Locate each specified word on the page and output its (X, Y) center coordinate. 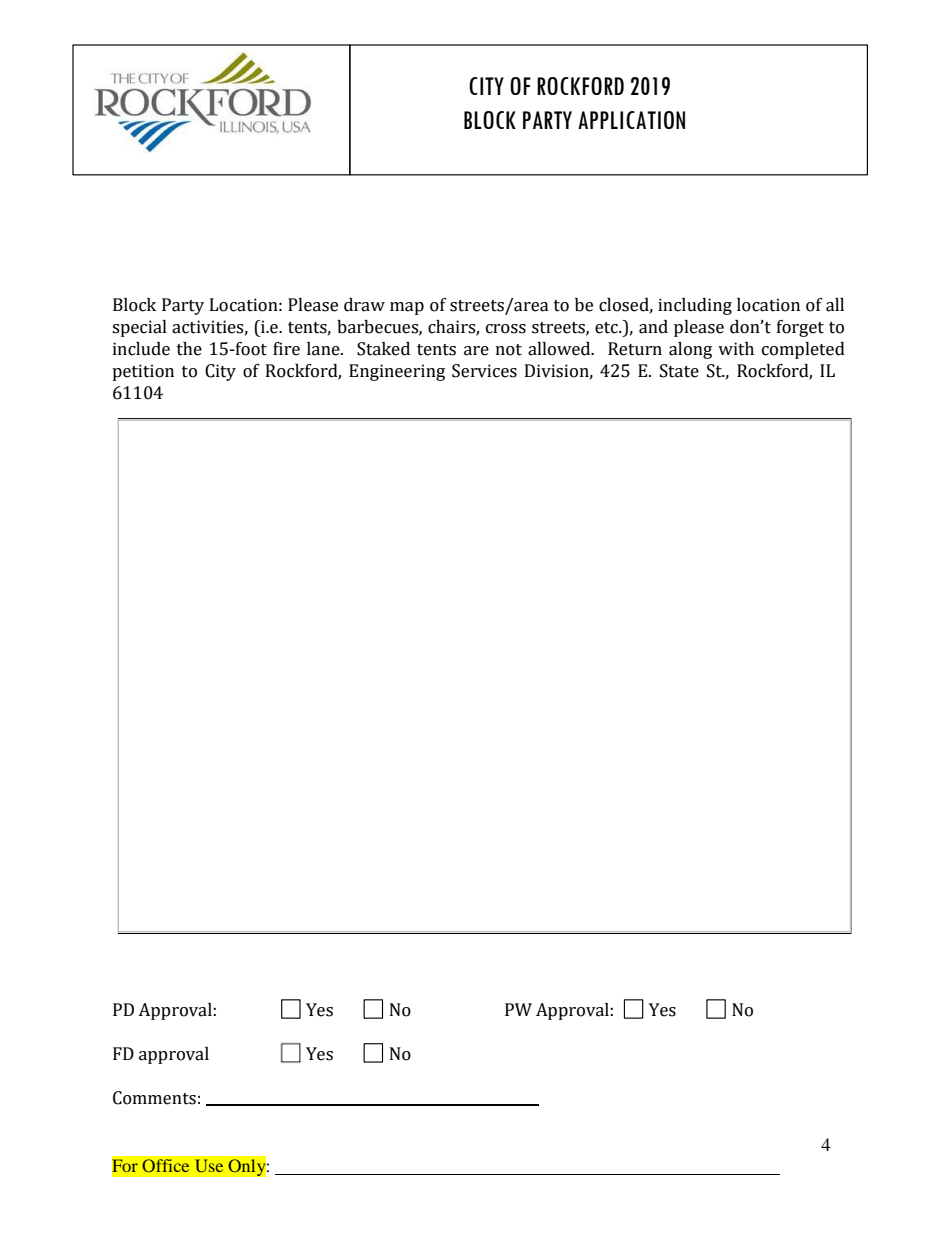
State (679, 371)
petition (143, 372)
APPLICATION (631, 120)
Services (484, 371)
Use (209, 1165)
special (139, 328)
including (695, 306)
